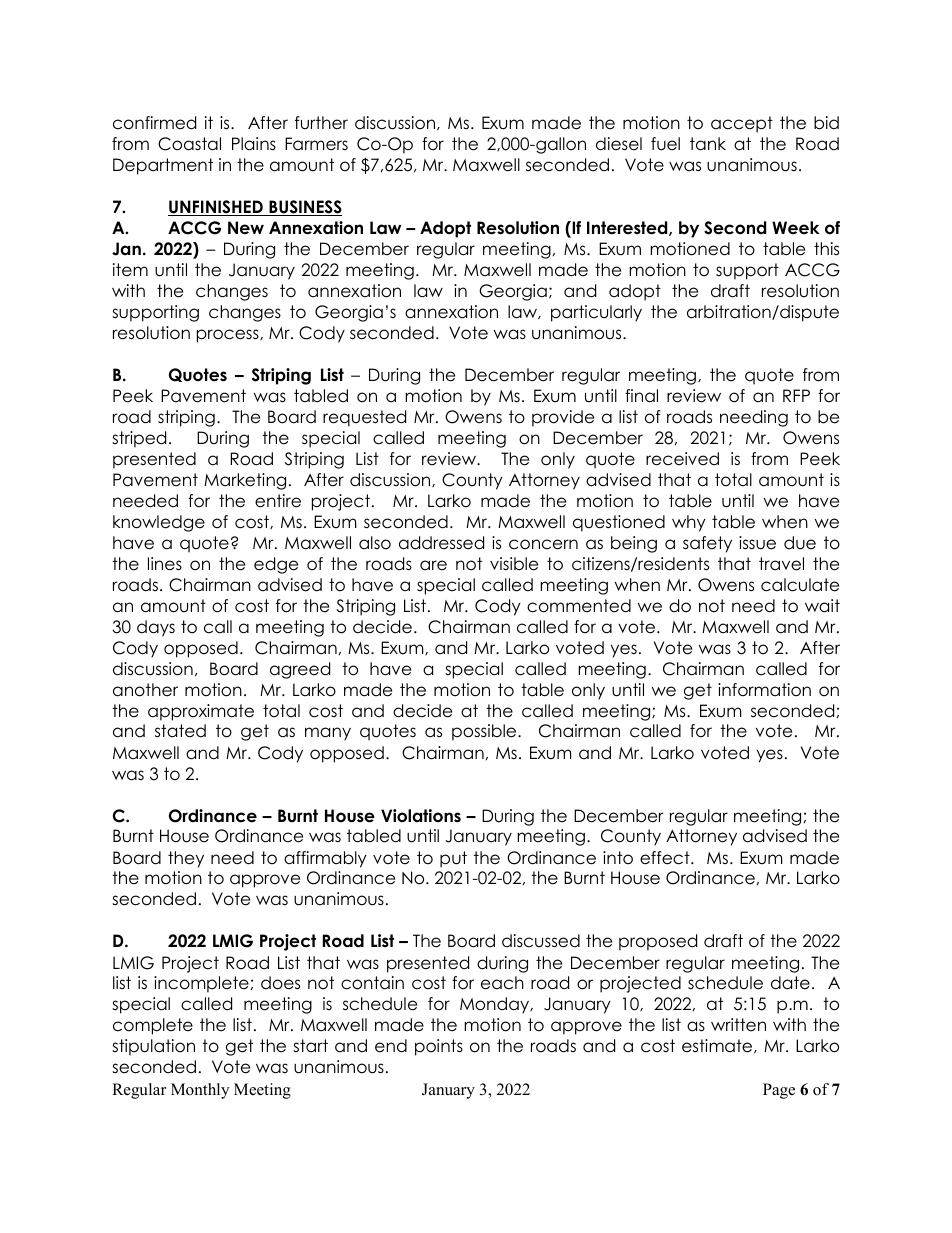  What do you see at coordinates (245, 481) in the screenshot?
I see `Marketing` at bounding box center [245, 481].
